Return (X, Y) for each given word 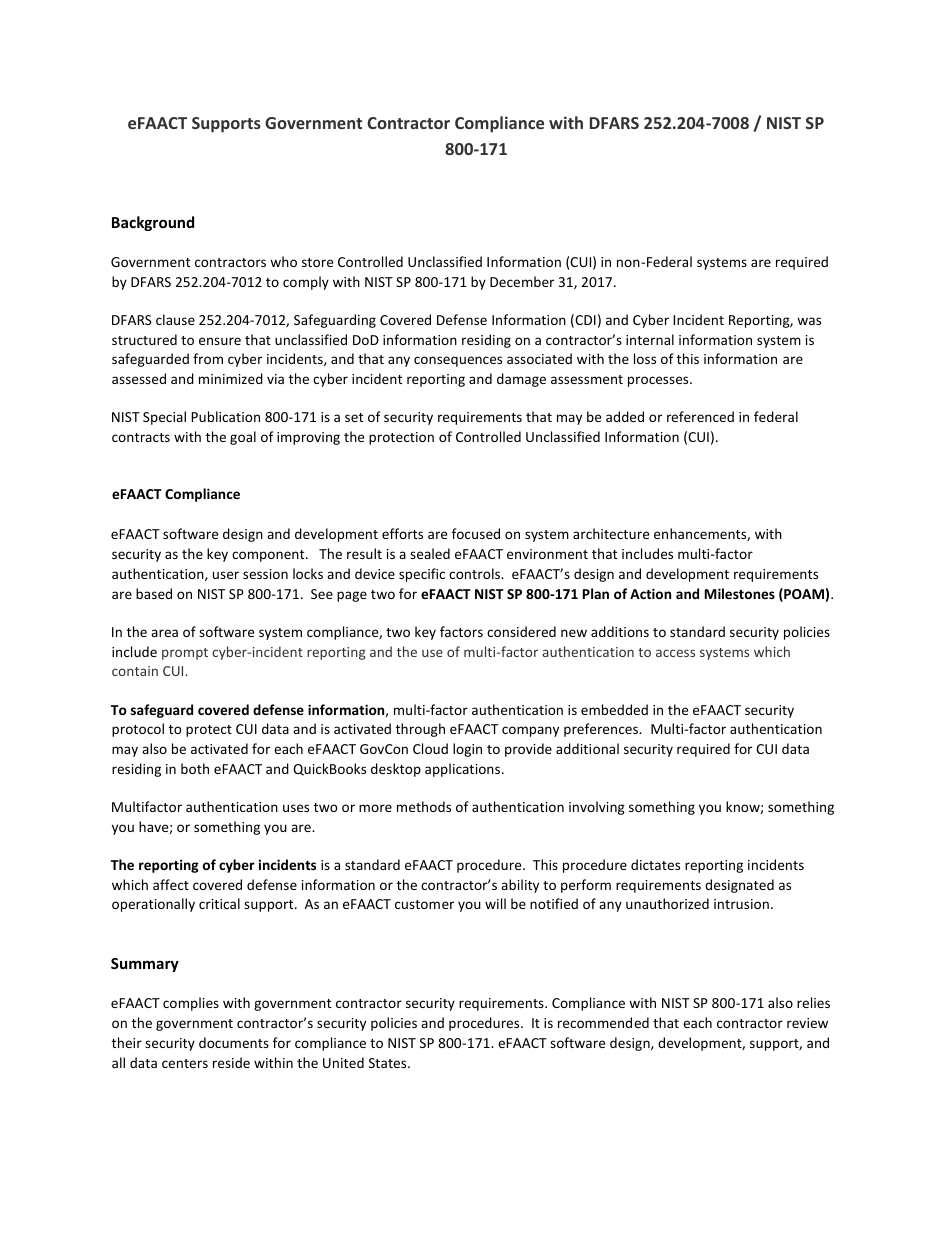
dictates (655, 864)
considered (521, 631)
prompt (185, 654)
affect (171, 884)
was (809, 321)
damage (521, 380)
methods (424, 806)
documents (234, 1042)
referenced (700, 416)
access (675, 653)
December (522, 281)
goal (243, 438)
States (389, 1063)
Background (153, 223)
